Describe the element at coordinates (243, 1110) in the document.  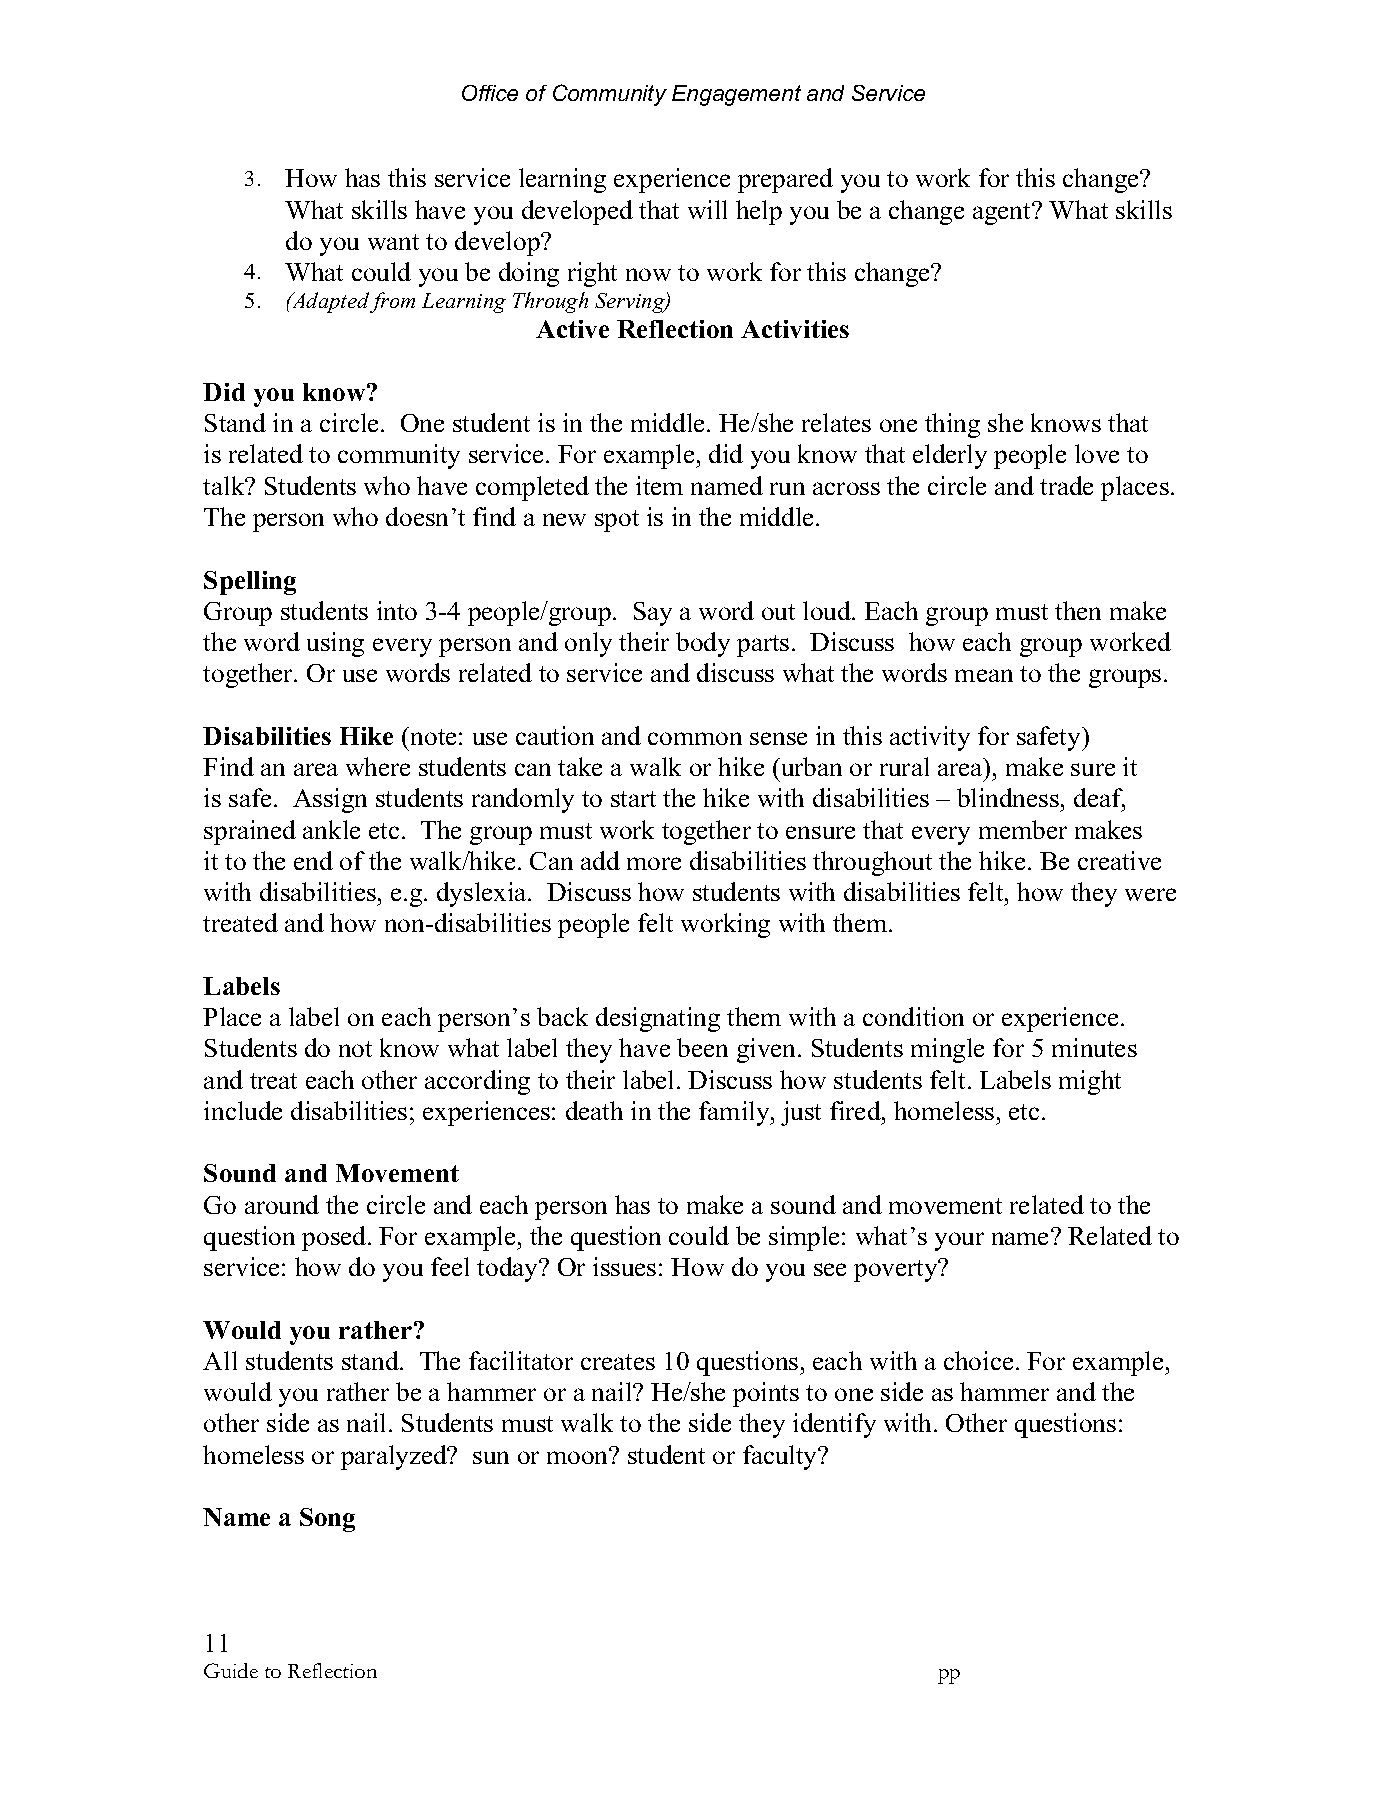
I see `include` at that location.
